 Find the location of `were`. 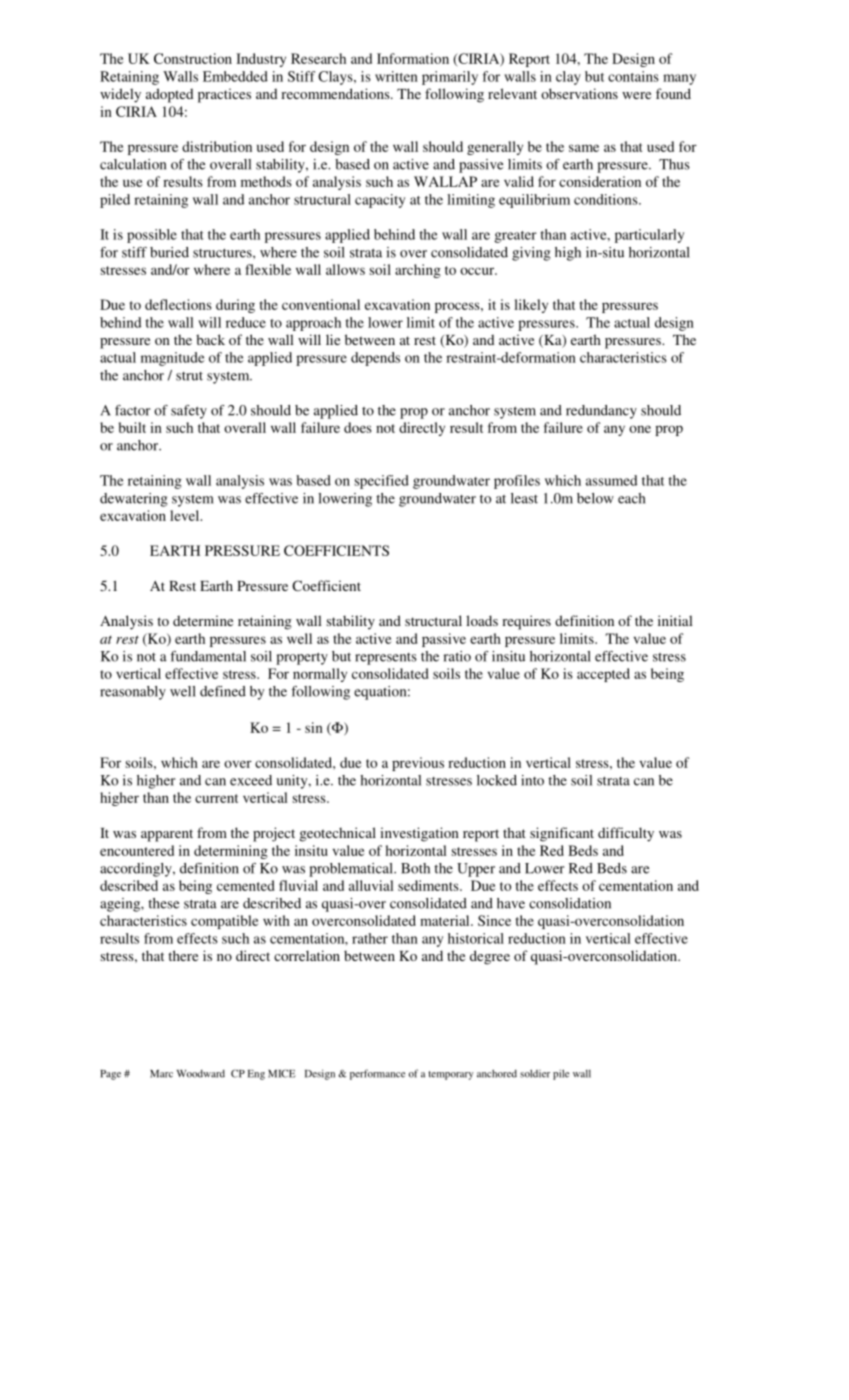

were is located at coordinates (636, 95).
